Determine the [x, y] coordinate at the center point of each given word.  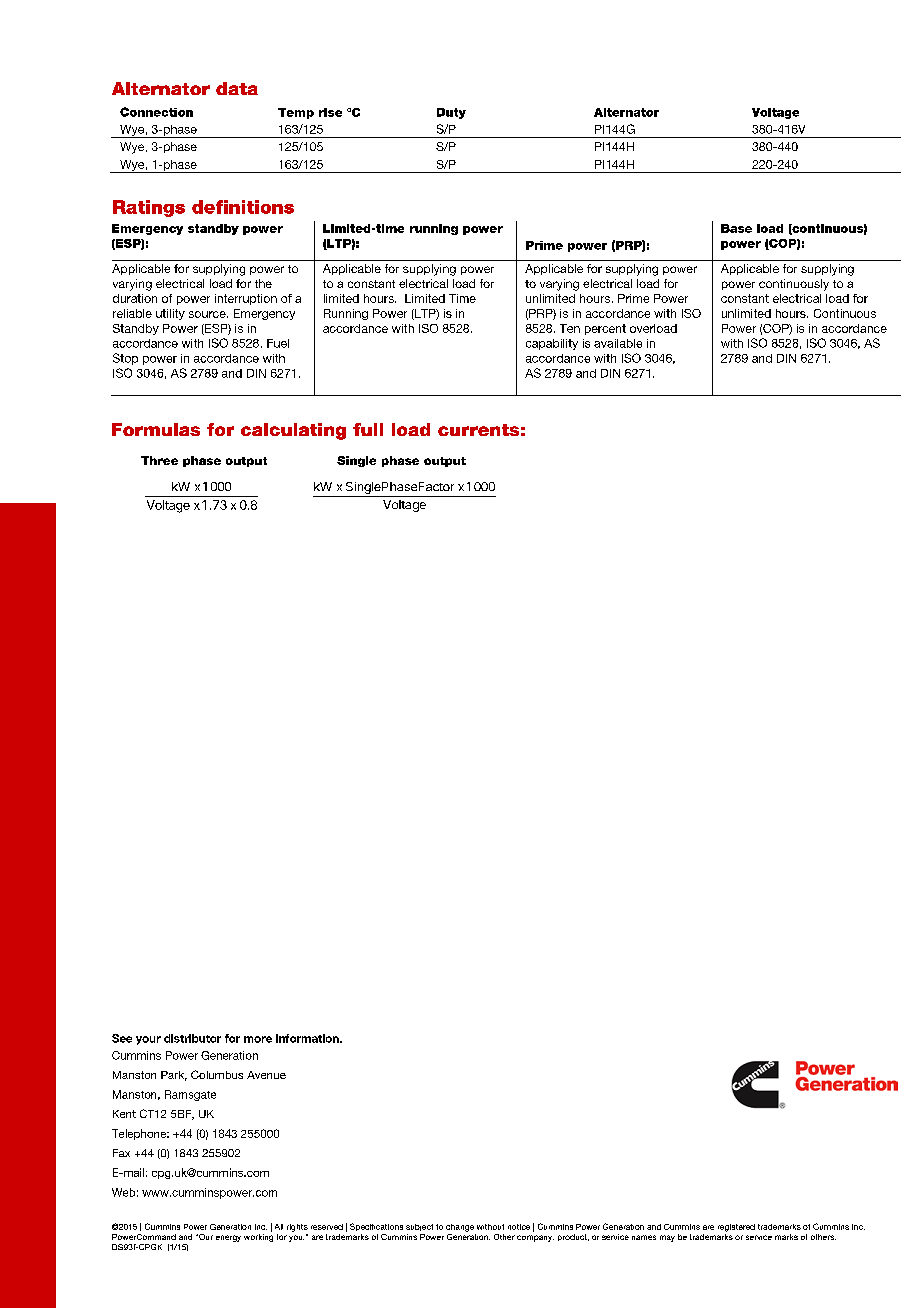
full [368, 429]
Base [736, 228]
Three [159, 460]
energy [228, 1238]
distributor [192, 1038]
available [618, 343]
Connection [156, 112]
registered [736, 1228]
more [258, 1039]
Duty [451, 113]
